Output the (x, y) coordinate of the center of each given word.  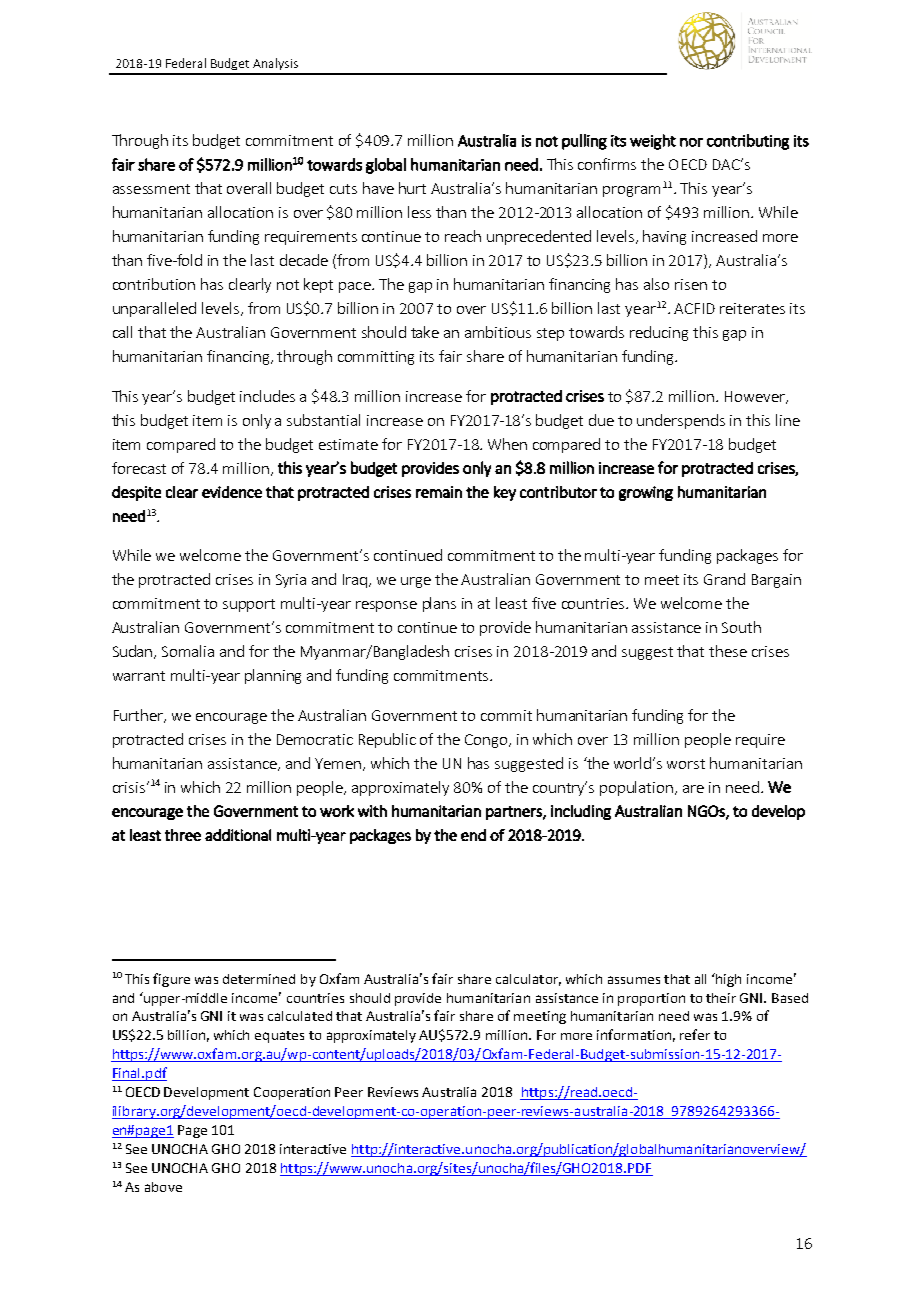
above (163, 1187)
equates (279, 1037)
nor (691, 142)
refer (695, 1034)
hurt (412, 188)
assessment (151, 189)
